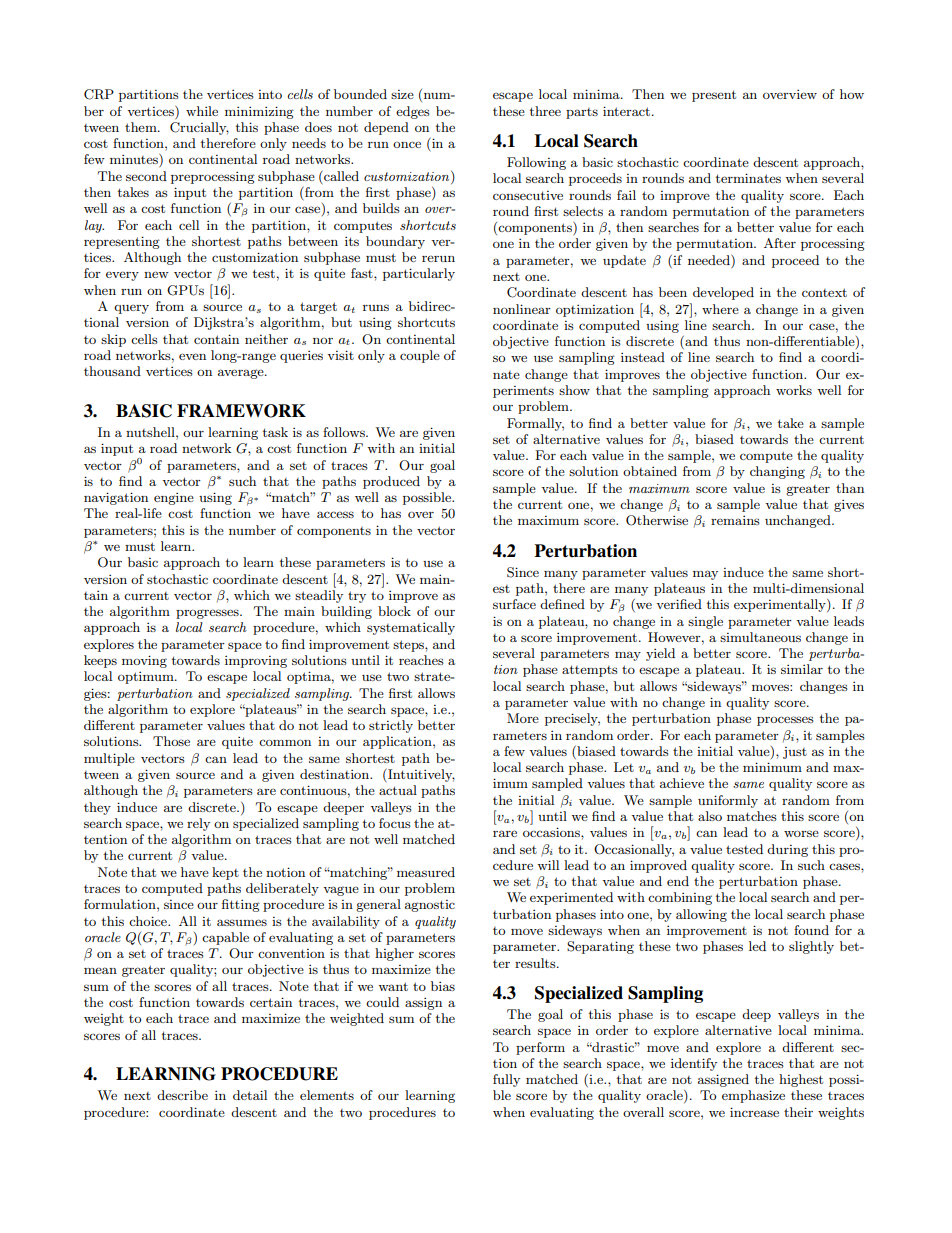 The image size is (952, 1233). Describe the element at coordinates (720, 309) in the image. I see `where` at that location.
